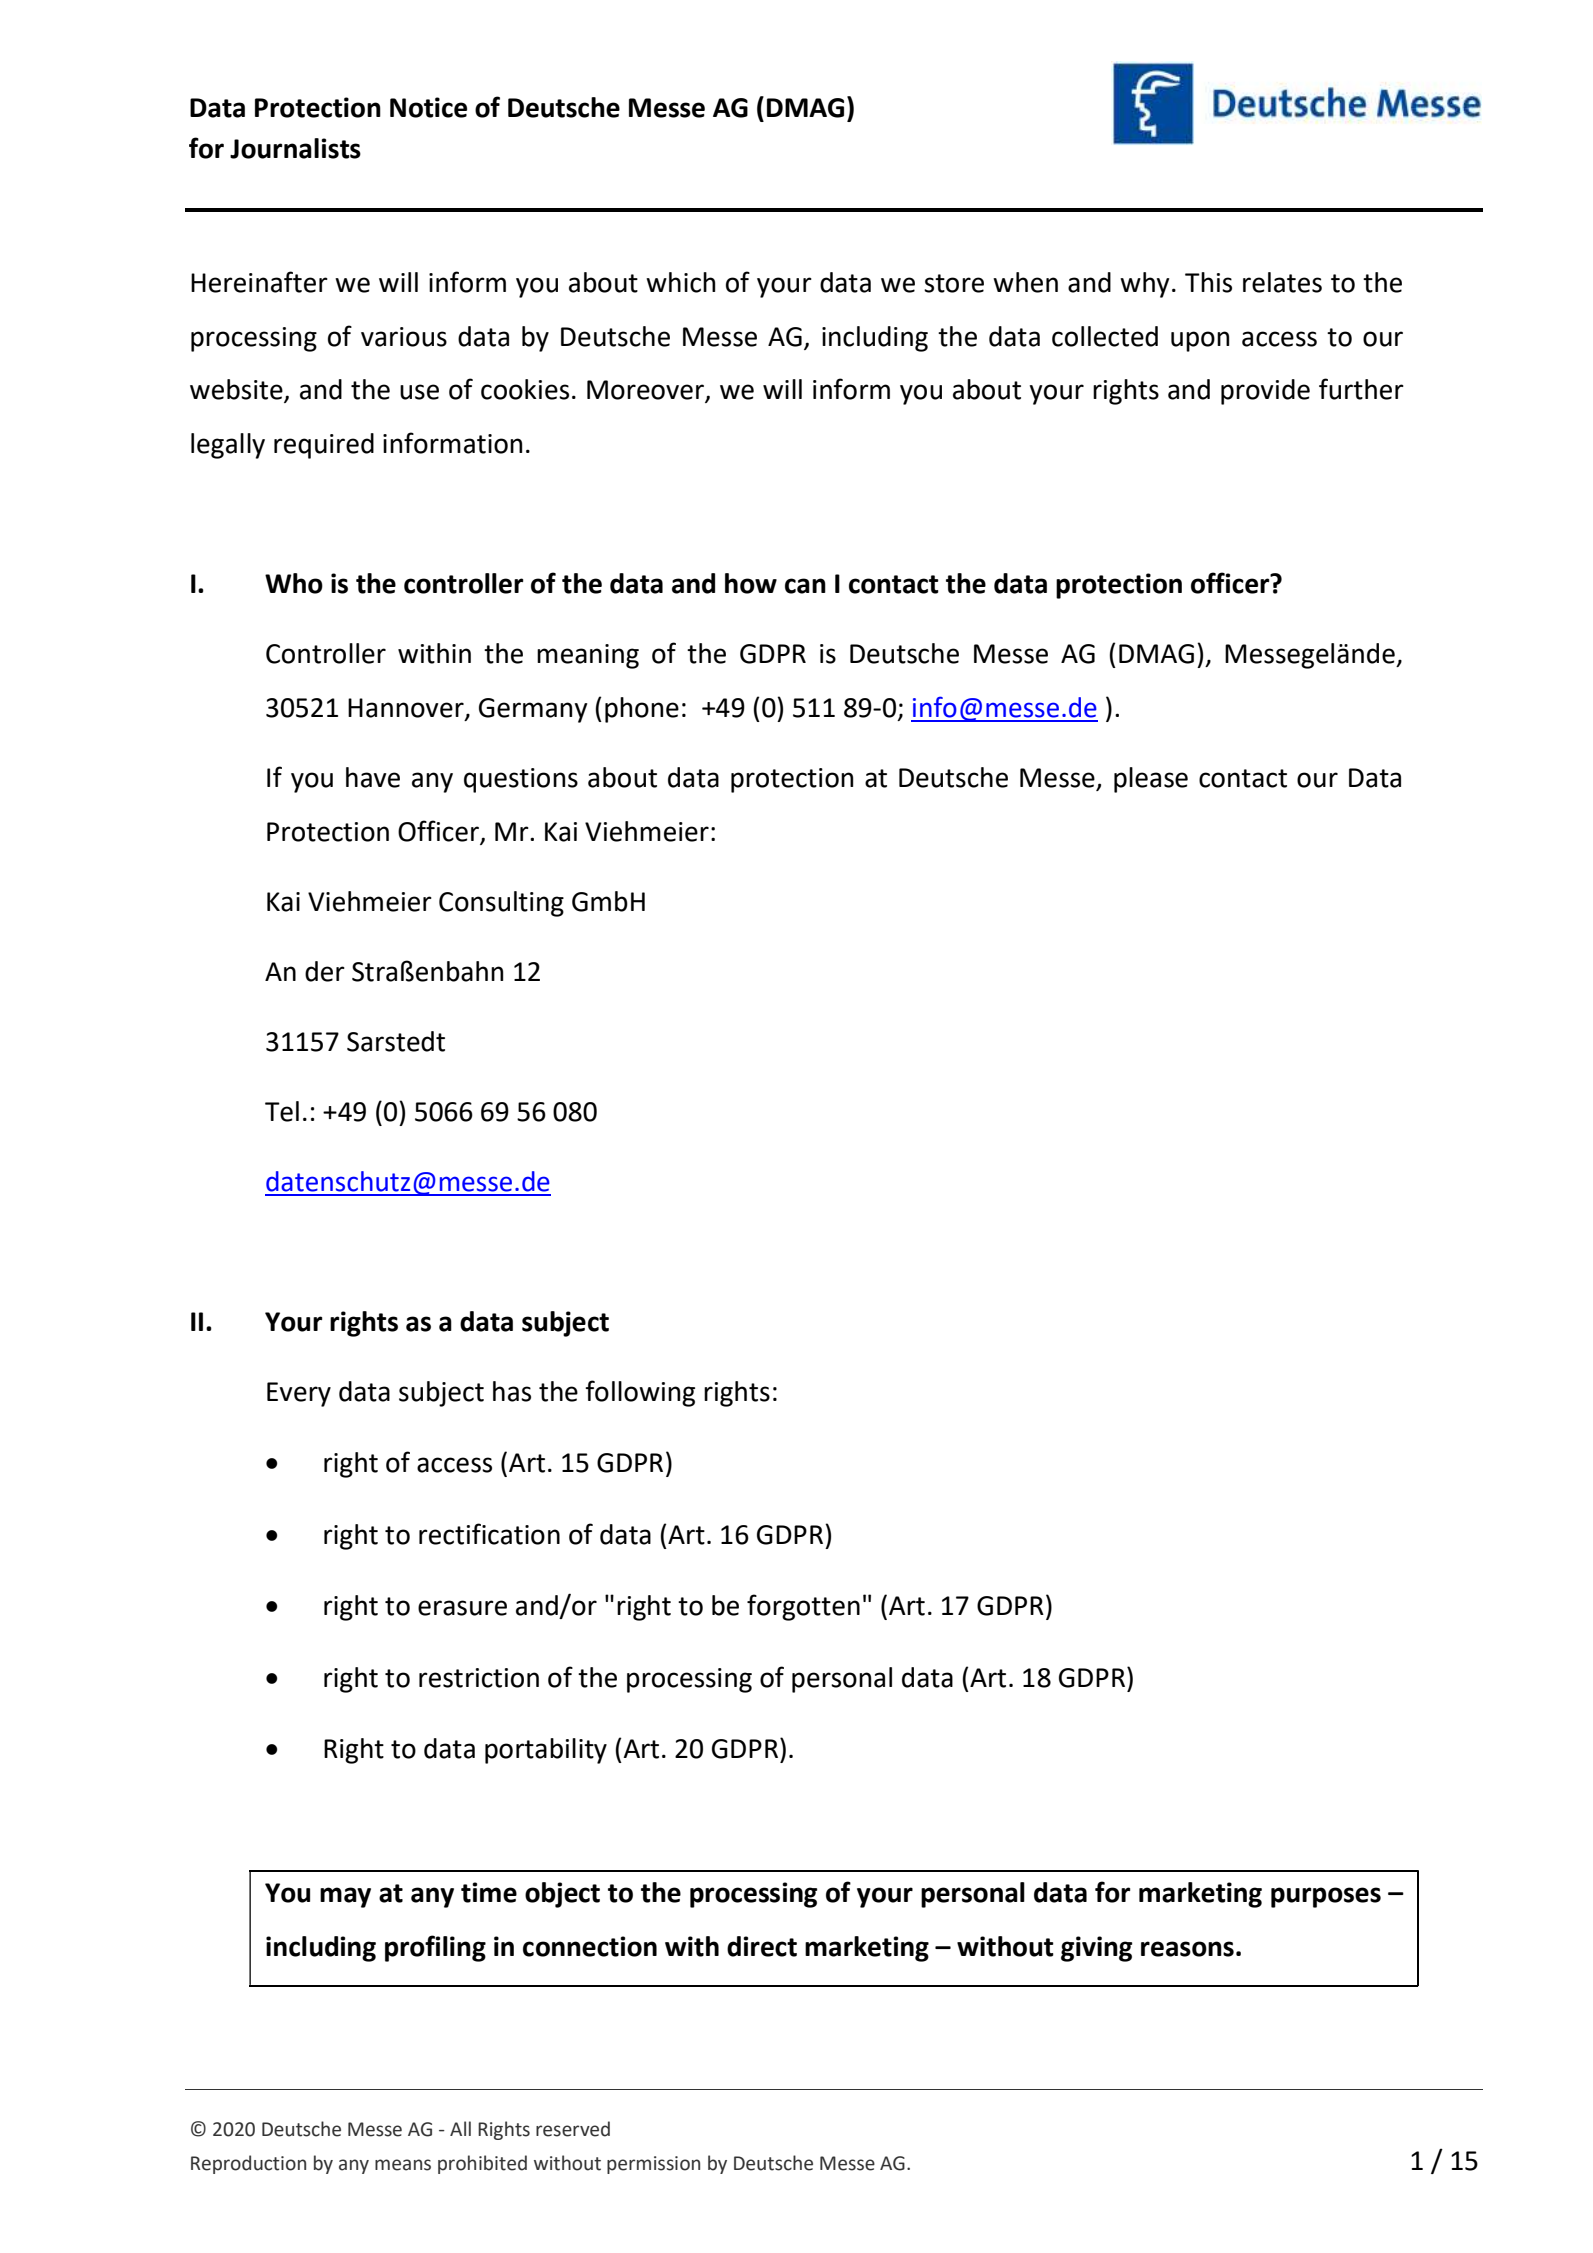 The image size is (1593, 2253). Describe the element at coordinates (1208, 282) in the page. I see `This` at that location.
